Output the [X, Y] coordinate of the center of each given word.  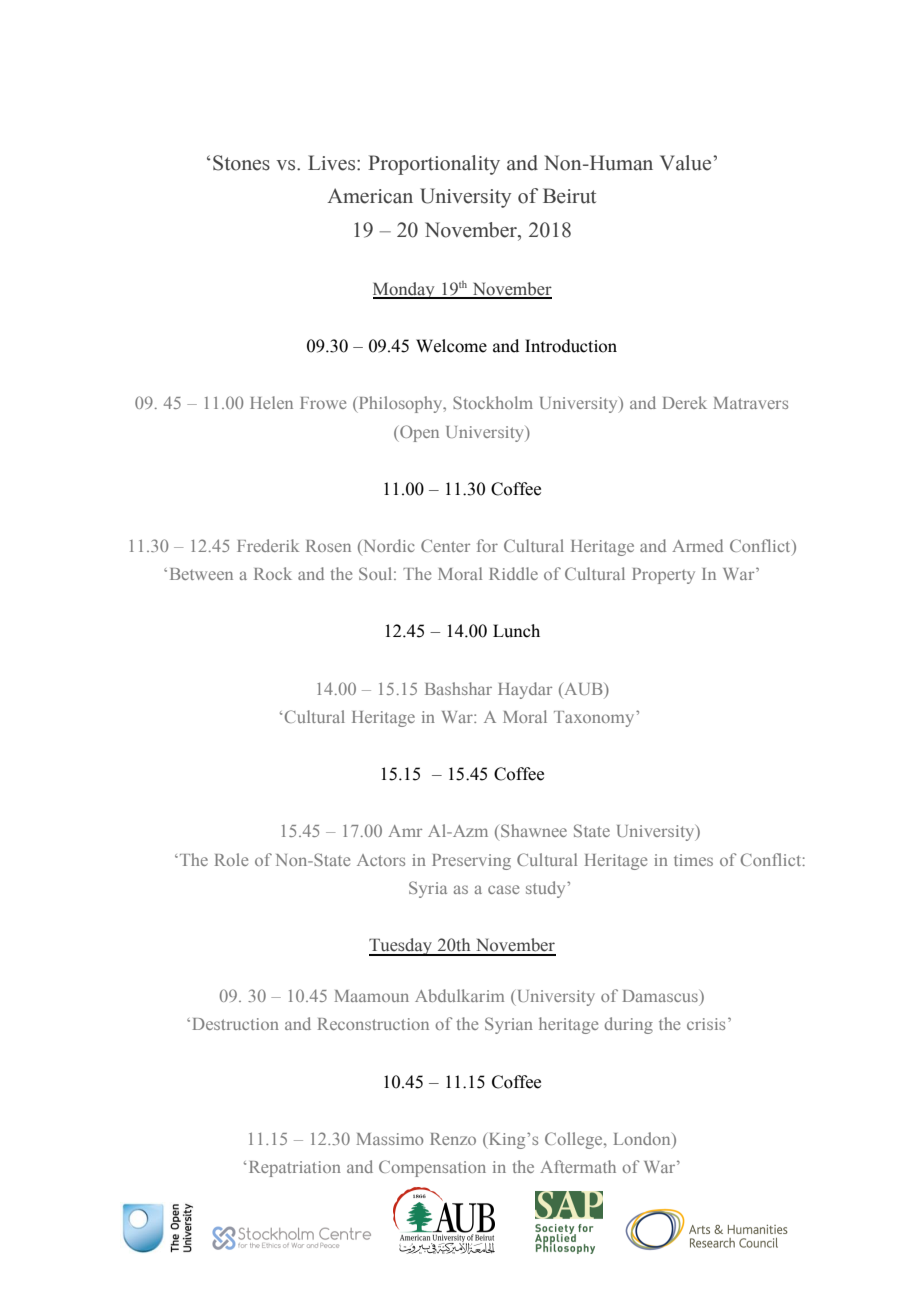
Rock [273, 573]
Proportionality [434, 165]
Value [687, 163]
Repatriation [295, 1169]
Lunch [516, 631]
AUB [583, 689]
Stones [241, 163]
